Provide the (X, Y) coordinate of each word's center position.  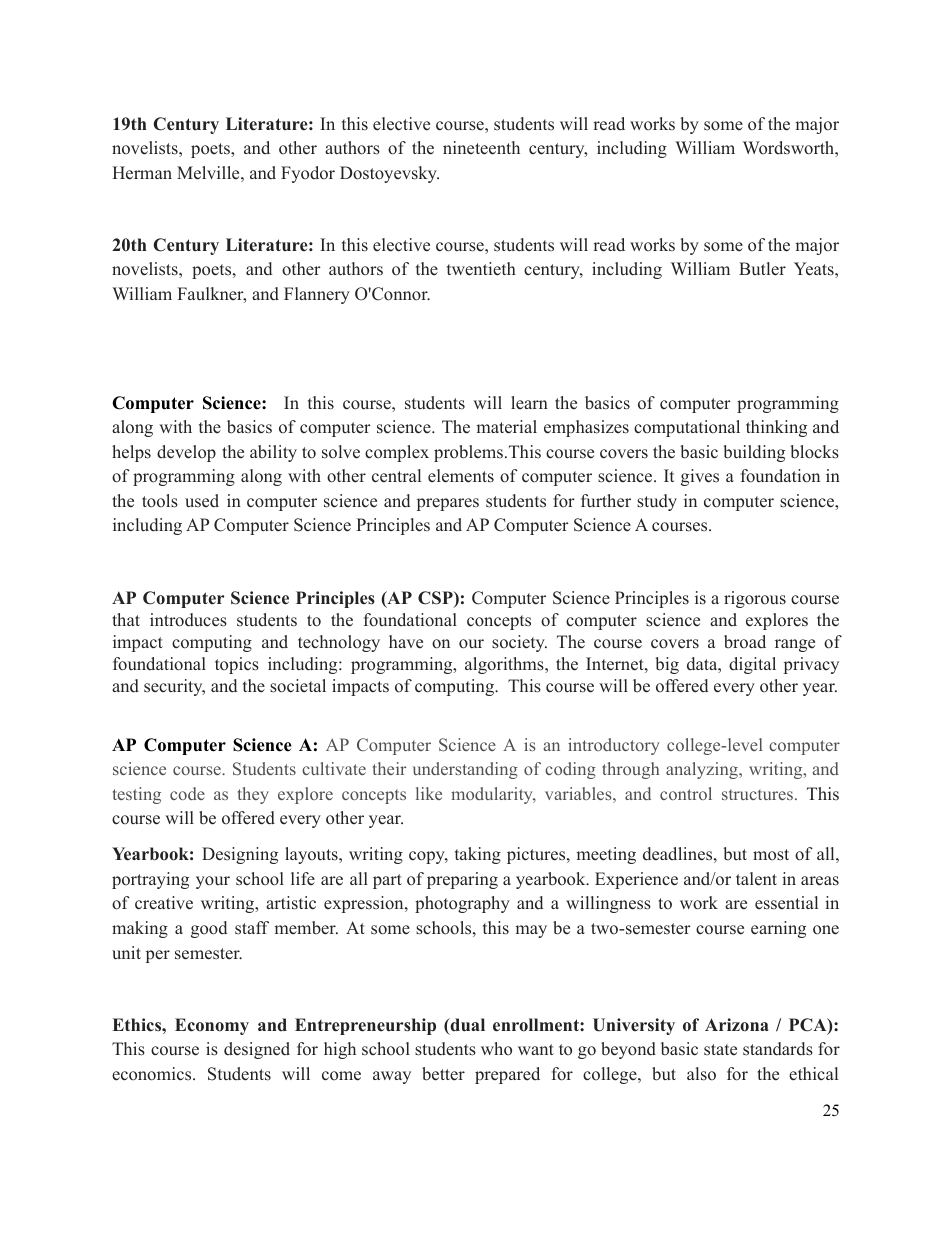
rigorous (755, 599)
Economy (212, 1026)
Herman (142, 173)
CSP (436, 599)
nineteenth (481, 148)
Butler (762, 269)
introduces (188, 620)
